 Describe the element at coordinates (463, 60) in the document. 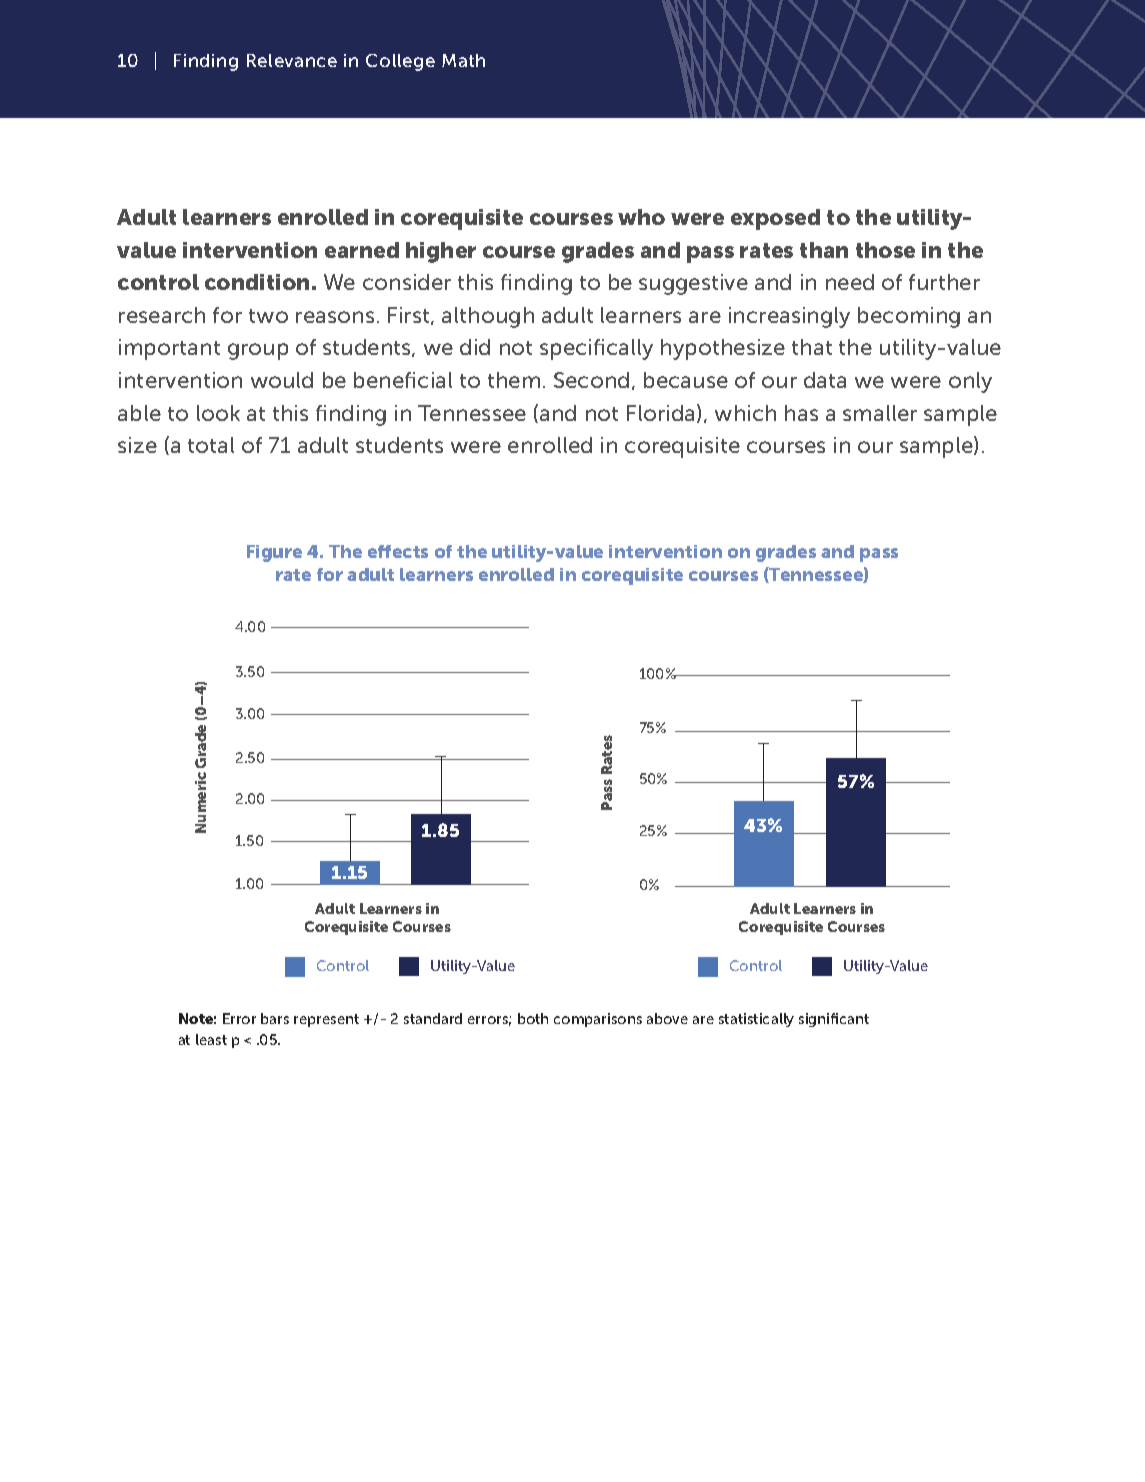

I see `Math` at that location.
